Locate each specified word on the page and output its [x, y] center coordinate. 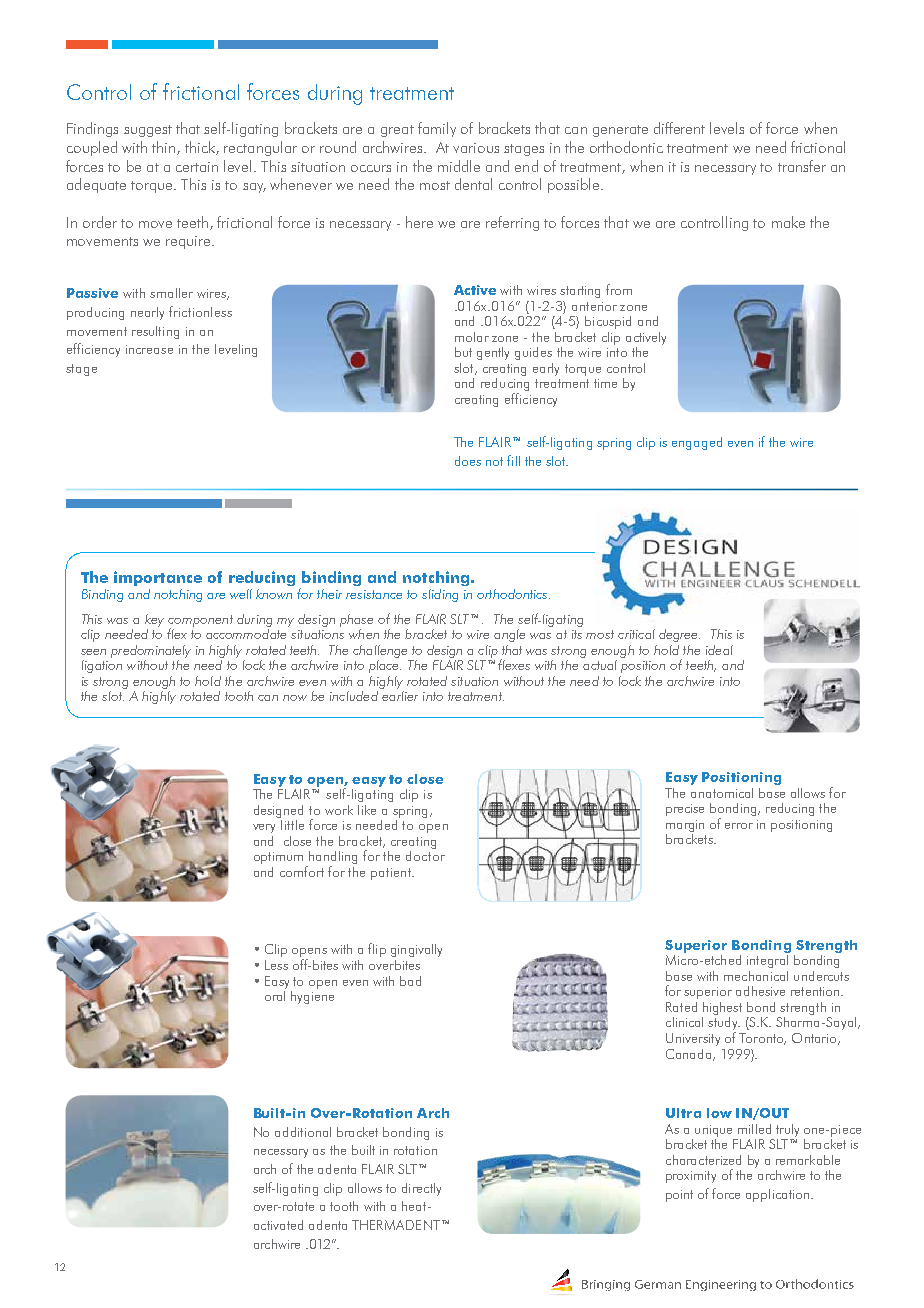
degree [679, 635]
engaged [697, 443]
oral [275, 994]
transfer [802, 166]
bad [410, 981]
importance [158, 578]
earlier [399, 694]
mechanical [756, 976]
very [264, 828]
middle [459, 166]
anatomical [722, 791]
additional [303, 1132]
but [463, 352]
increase [149, 349]
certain [197, 167]
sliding [440, 595]
